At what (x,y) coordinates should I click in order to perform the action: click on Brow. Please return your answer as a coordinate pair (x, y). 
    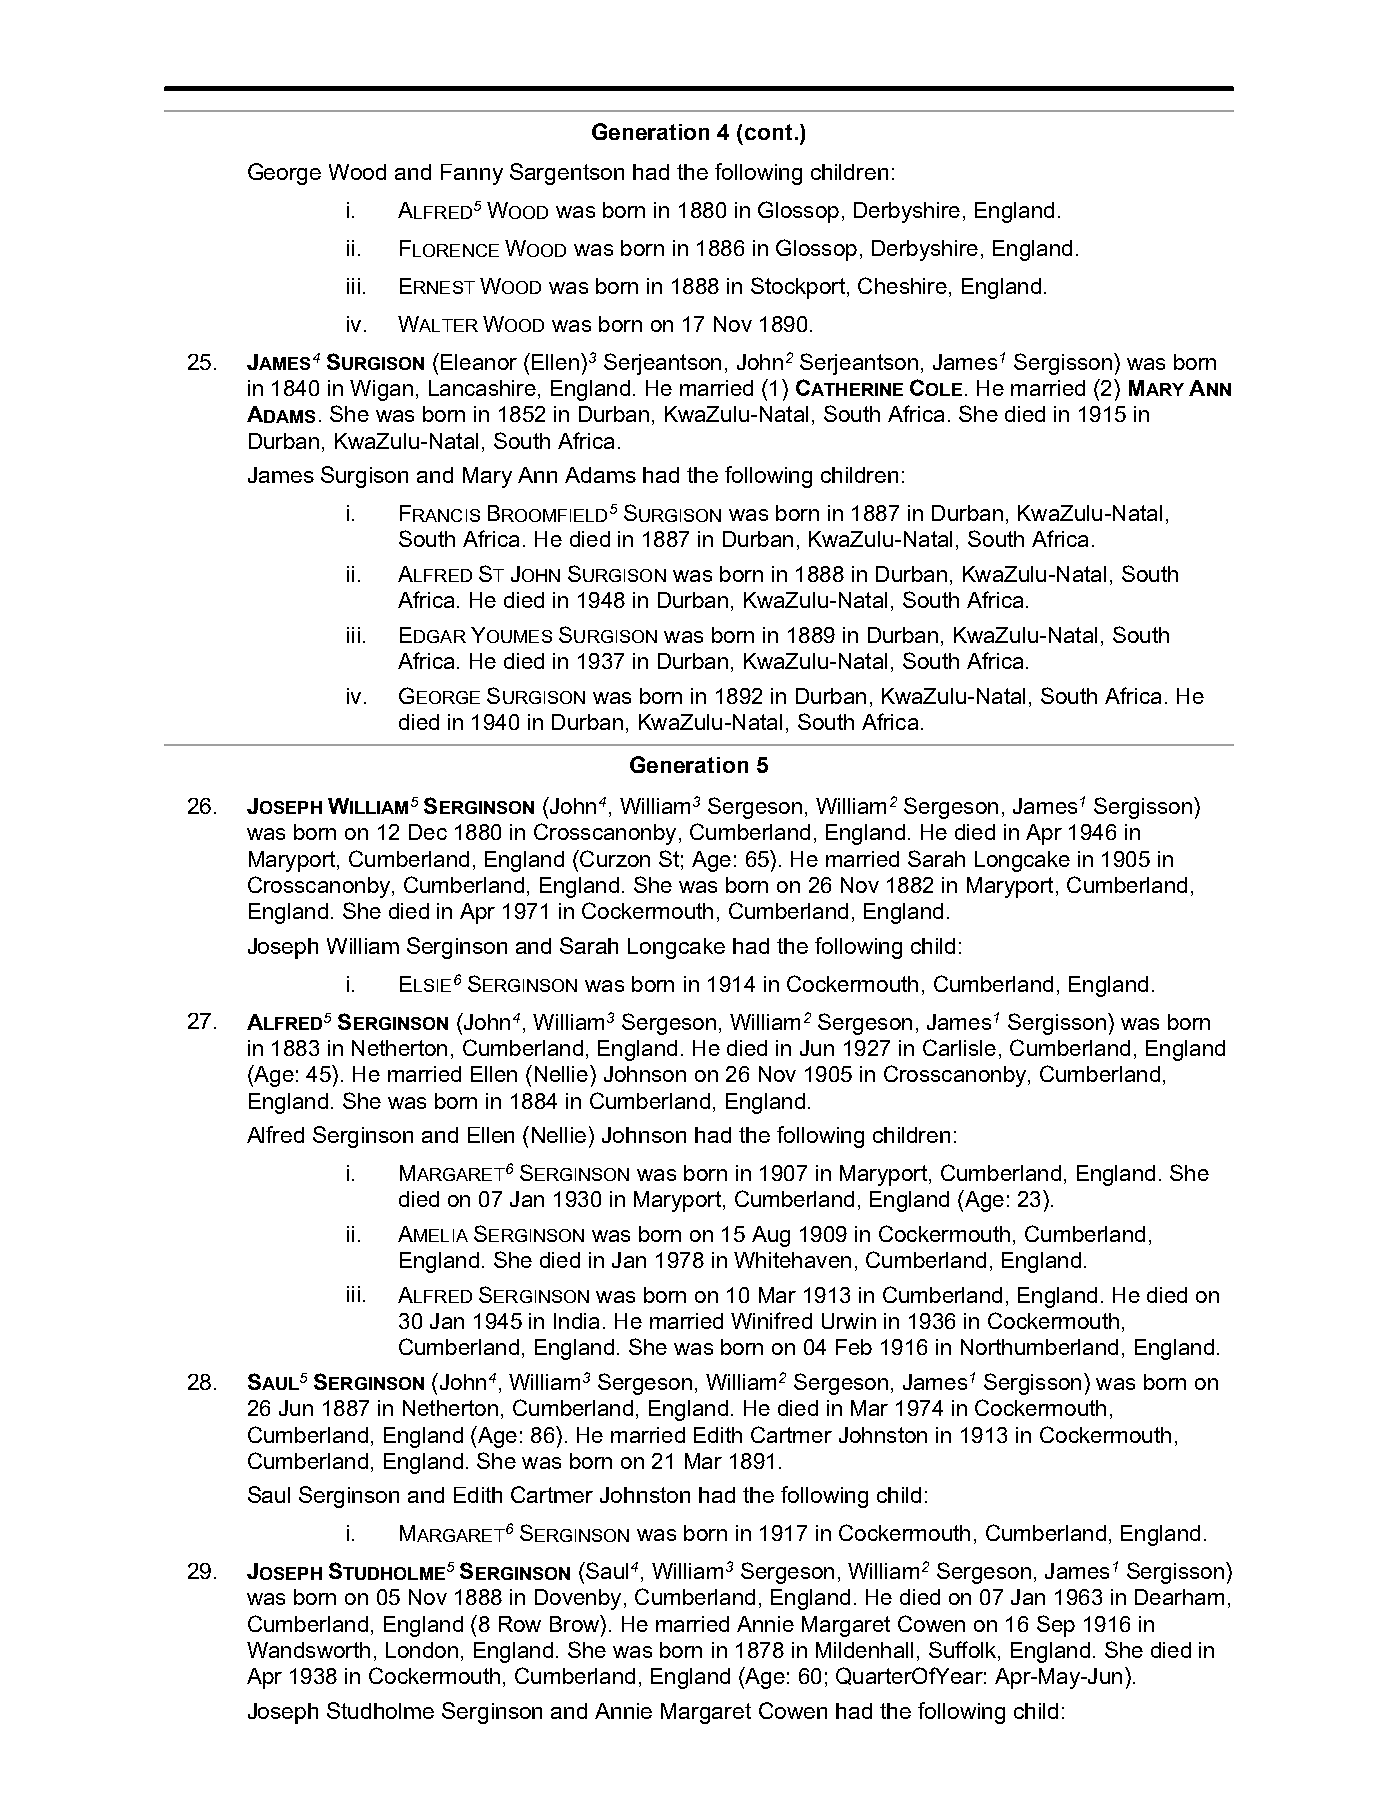
    Looking at the image, I should click on (576, 1623).
